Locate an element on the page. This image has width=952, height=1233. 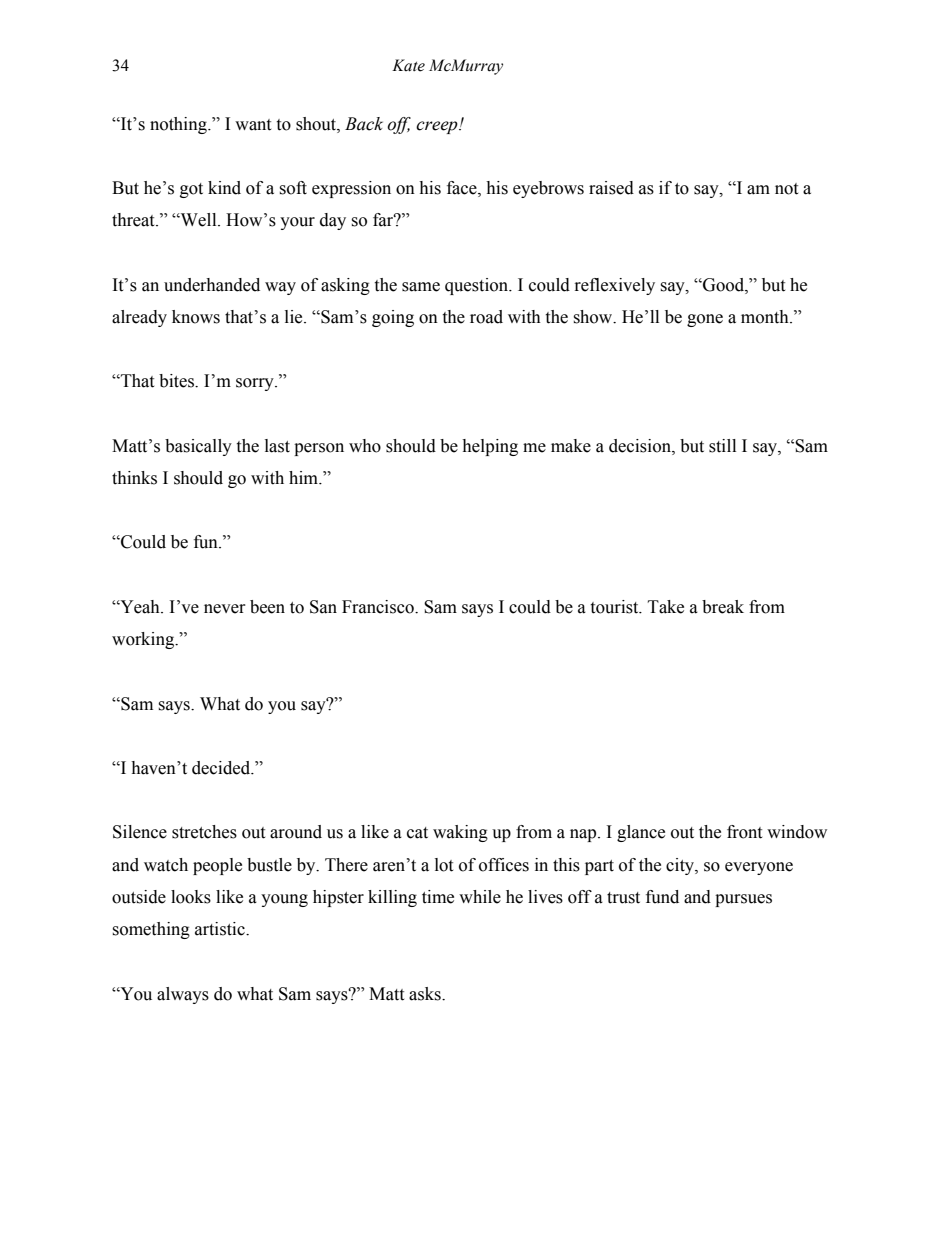
still is located at coordinates (722, 446).
